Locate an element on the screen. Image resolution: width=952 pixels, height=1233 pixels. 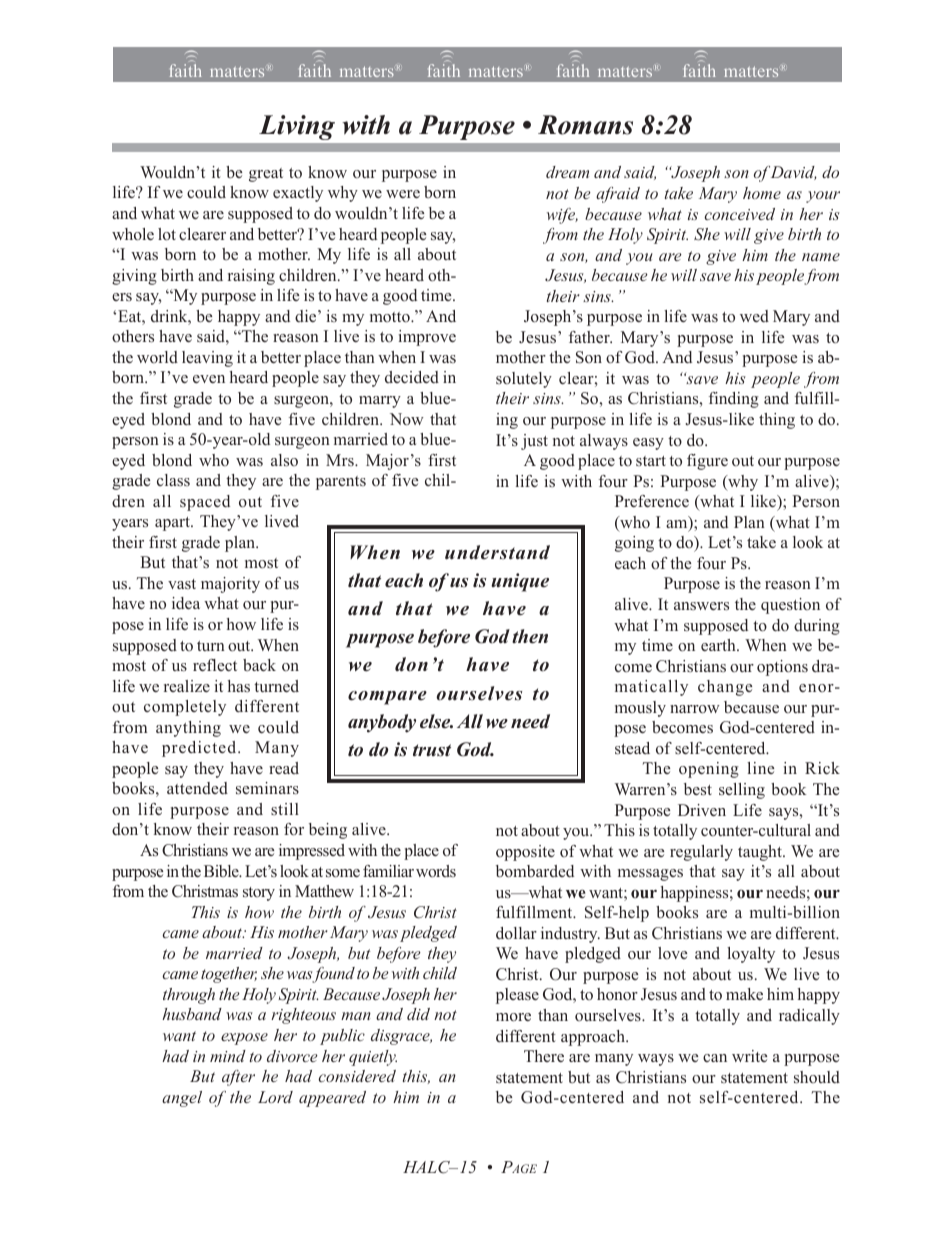
There is located at coordinates (544, 1056).
